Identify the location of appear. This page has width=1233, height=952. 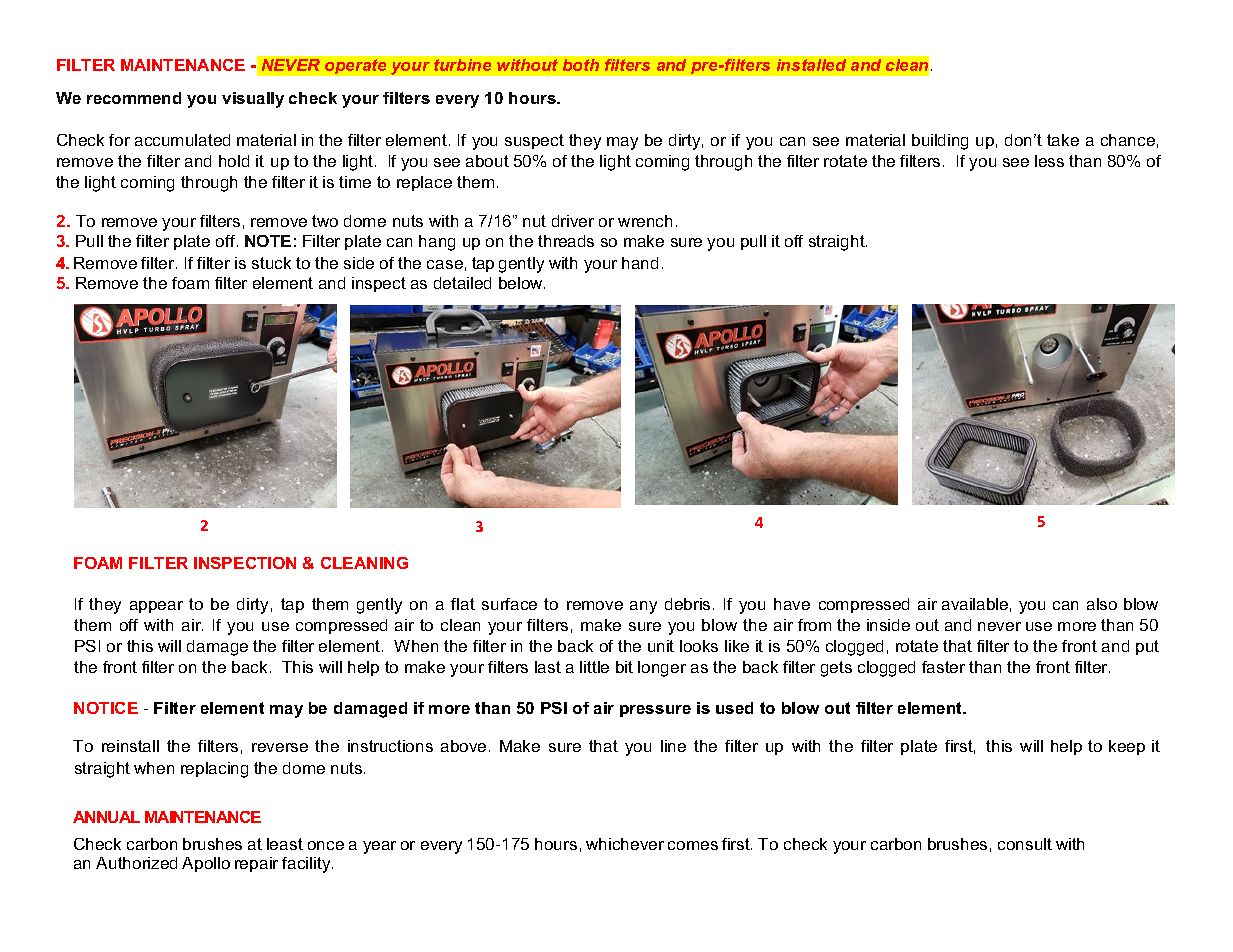
(156, 607).
